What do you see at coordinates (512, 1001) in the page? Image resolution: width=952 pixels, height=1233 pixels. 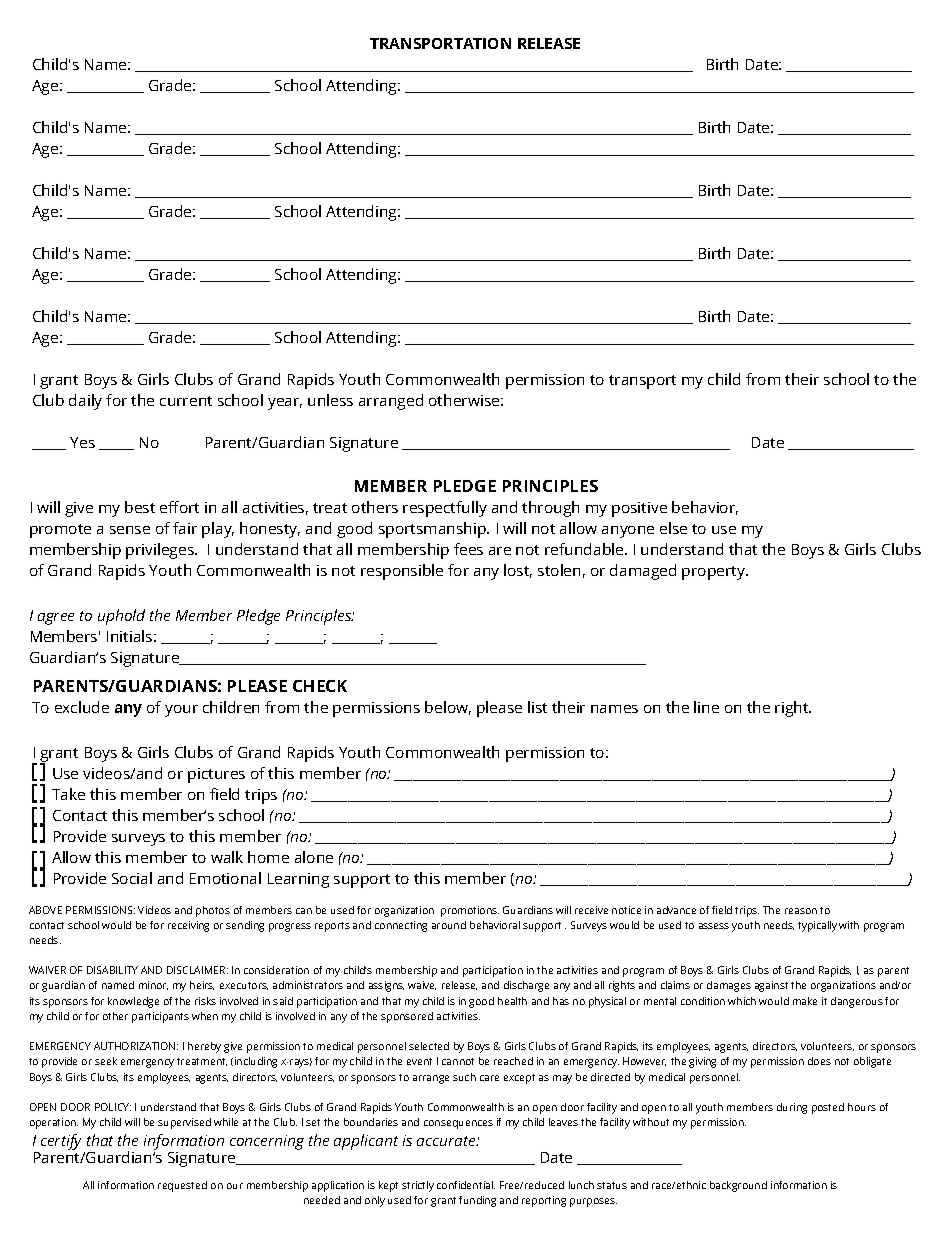 I see `health` at bounding box center [512, 1001].
